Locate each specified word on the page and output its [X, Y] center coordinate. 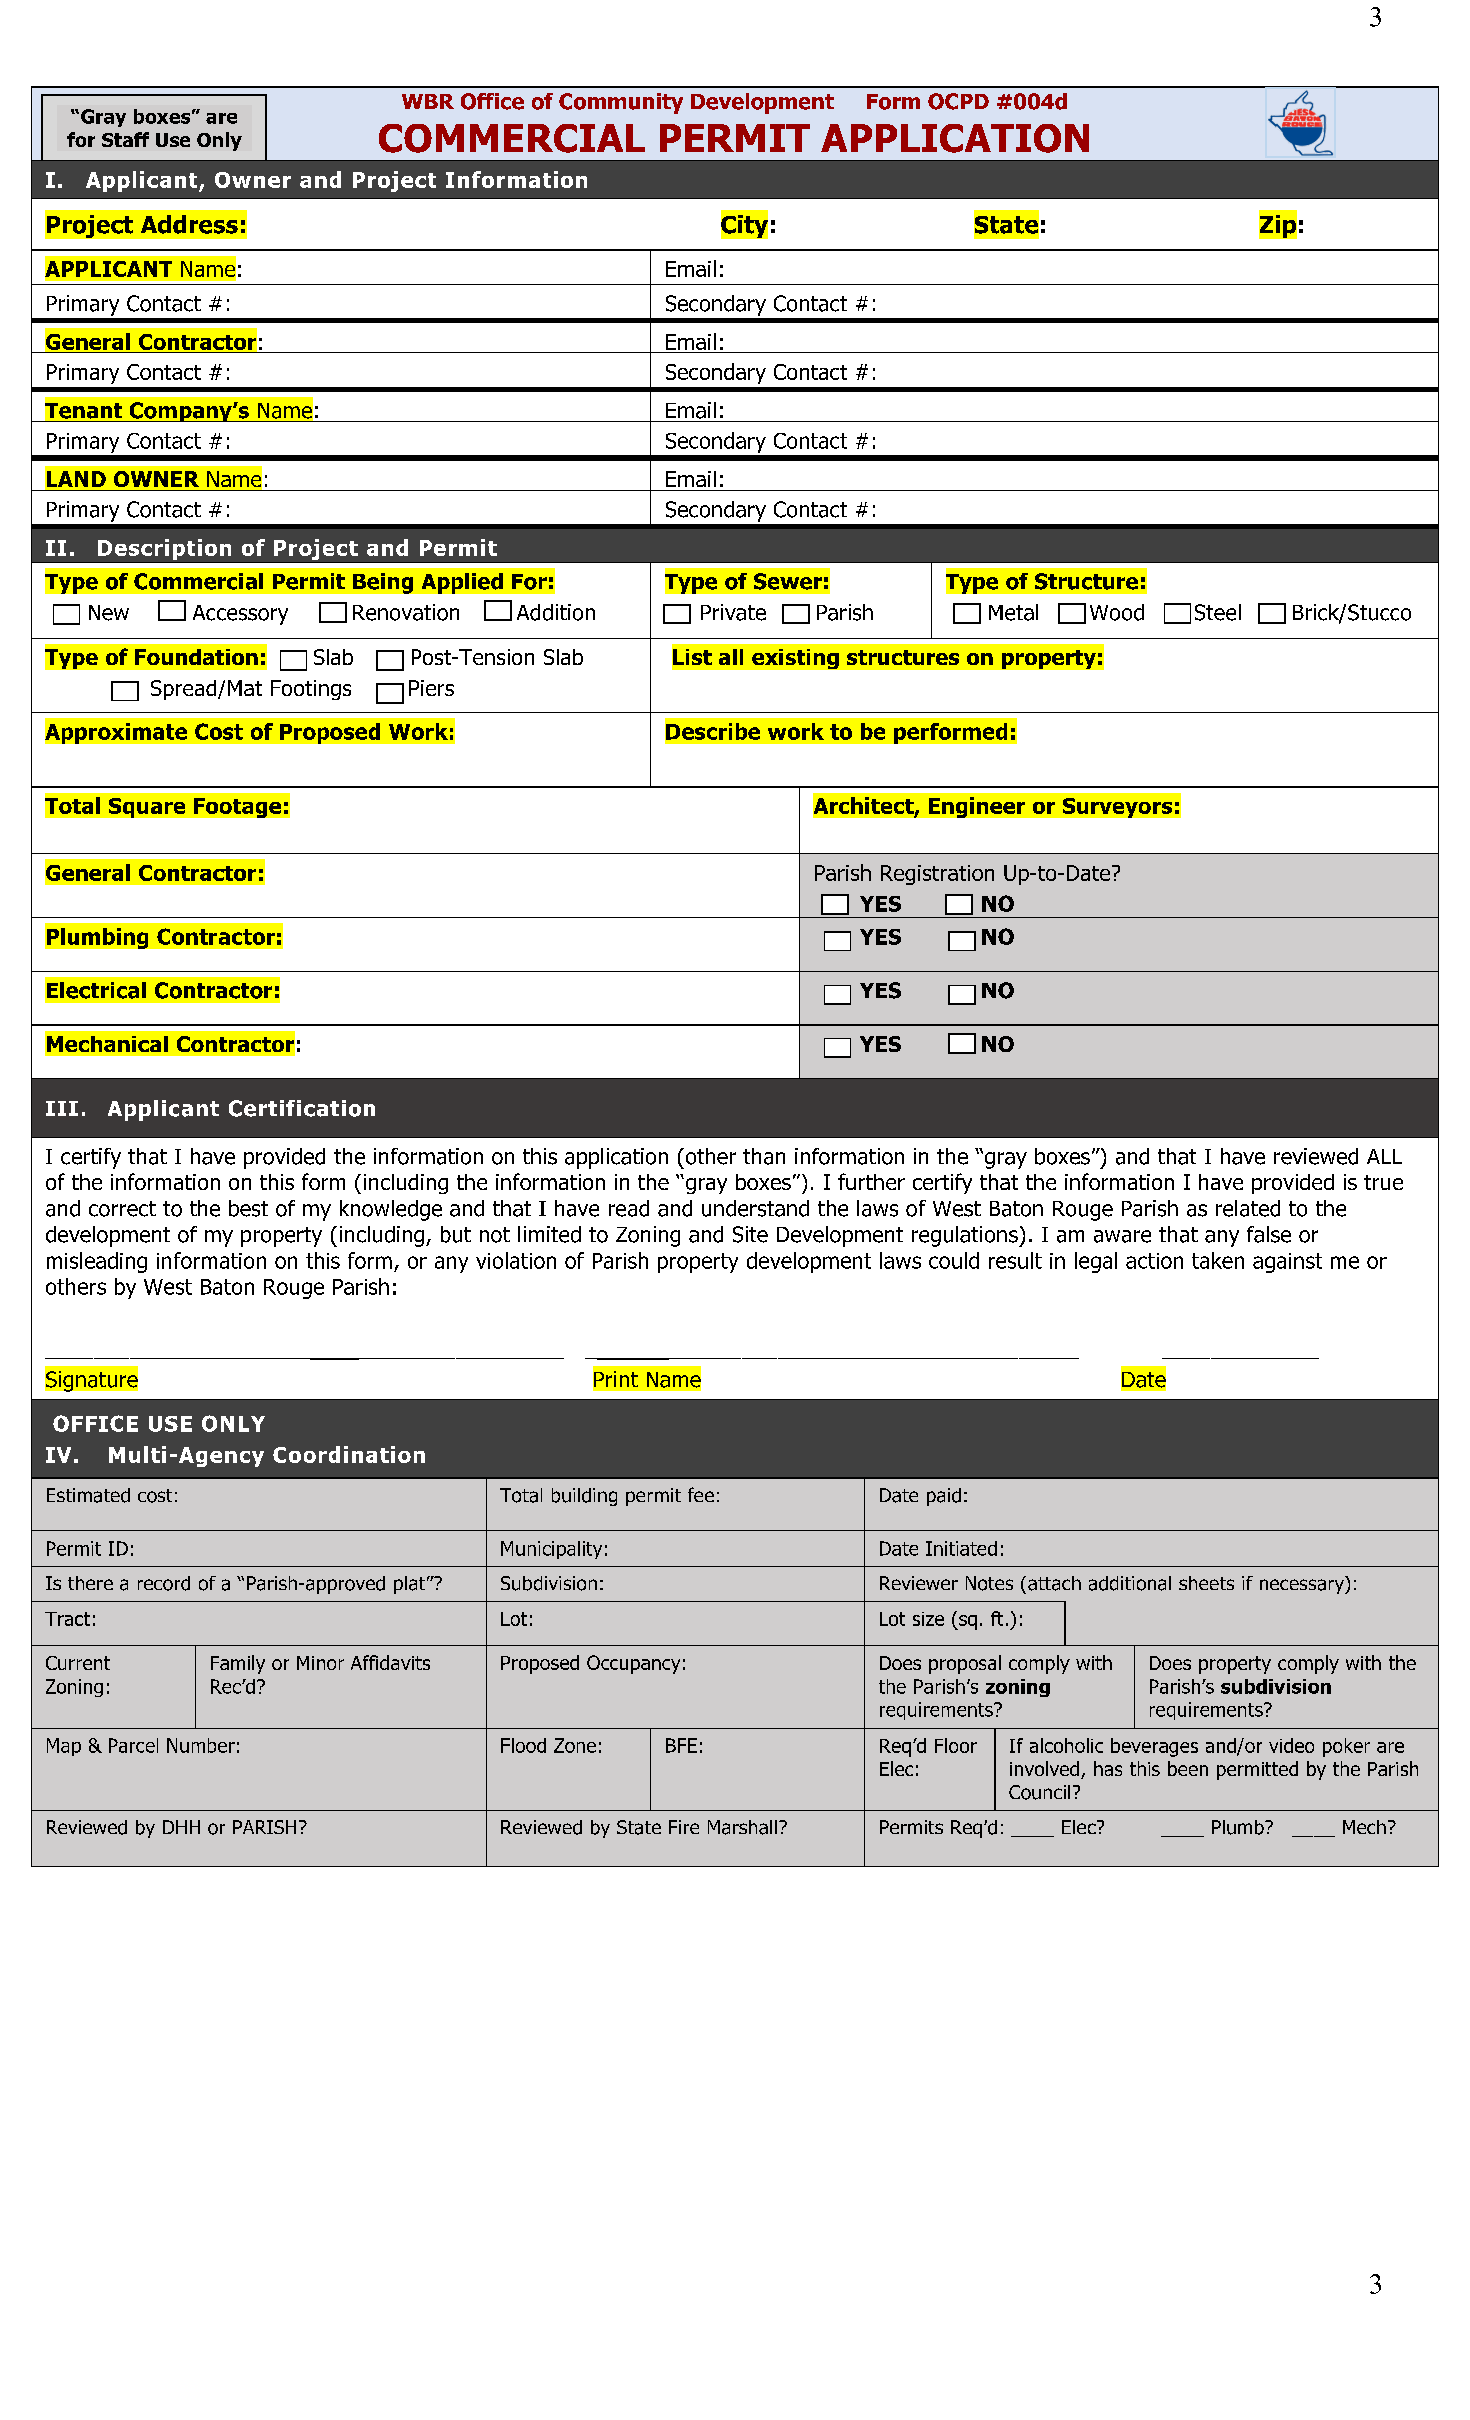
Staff [125, 139]
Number [201, 1745]
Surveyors [1117, 808]
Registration [937, 875]
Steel [1218, 612]
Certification [302, 1108]
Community [621, 103]
